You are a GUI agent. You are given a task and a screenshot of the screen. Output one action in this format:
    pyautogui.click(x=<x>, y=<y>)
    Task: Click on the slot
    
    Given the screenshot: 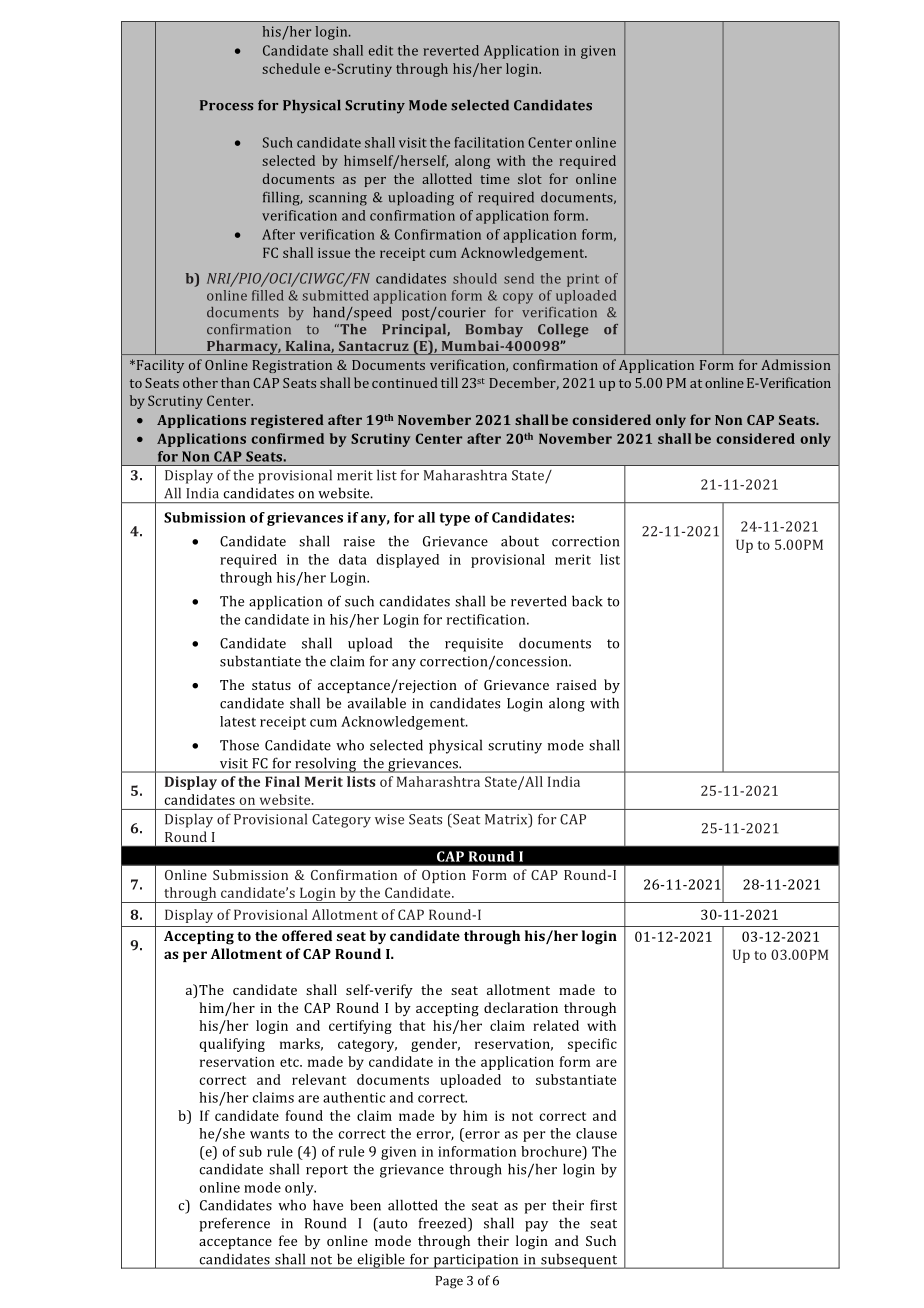 What is the action you would take?
    pyautogui.click(x=530, y=178)
